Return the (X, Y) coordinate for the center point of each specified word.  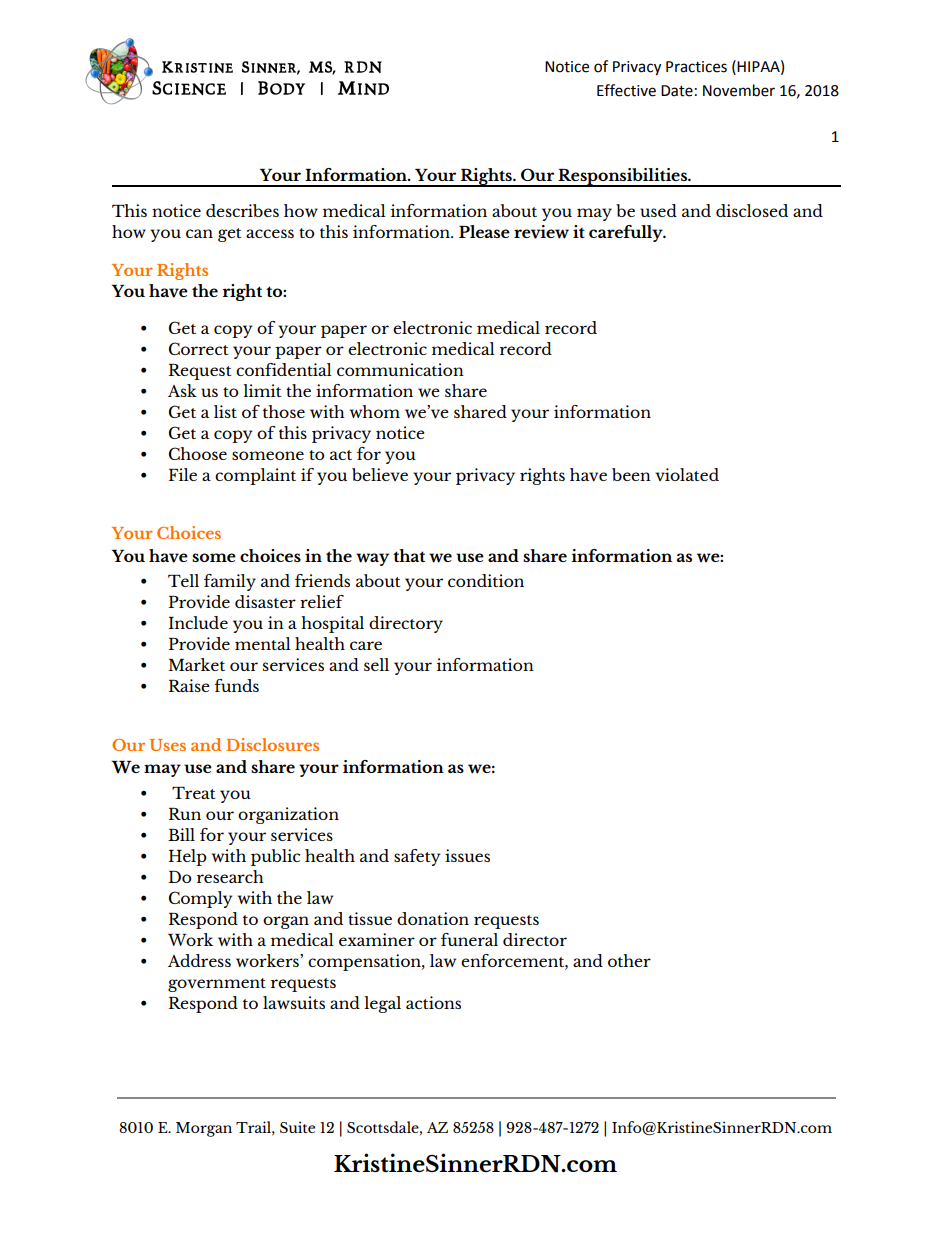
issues (467, 855)
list (225, 411)
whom (375, 411)
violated (687, 474)
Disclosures (272, 744)
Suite (297, 1127)
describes (242, 210)
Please (484, 231)
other (629, 960)
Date (677, 91)
